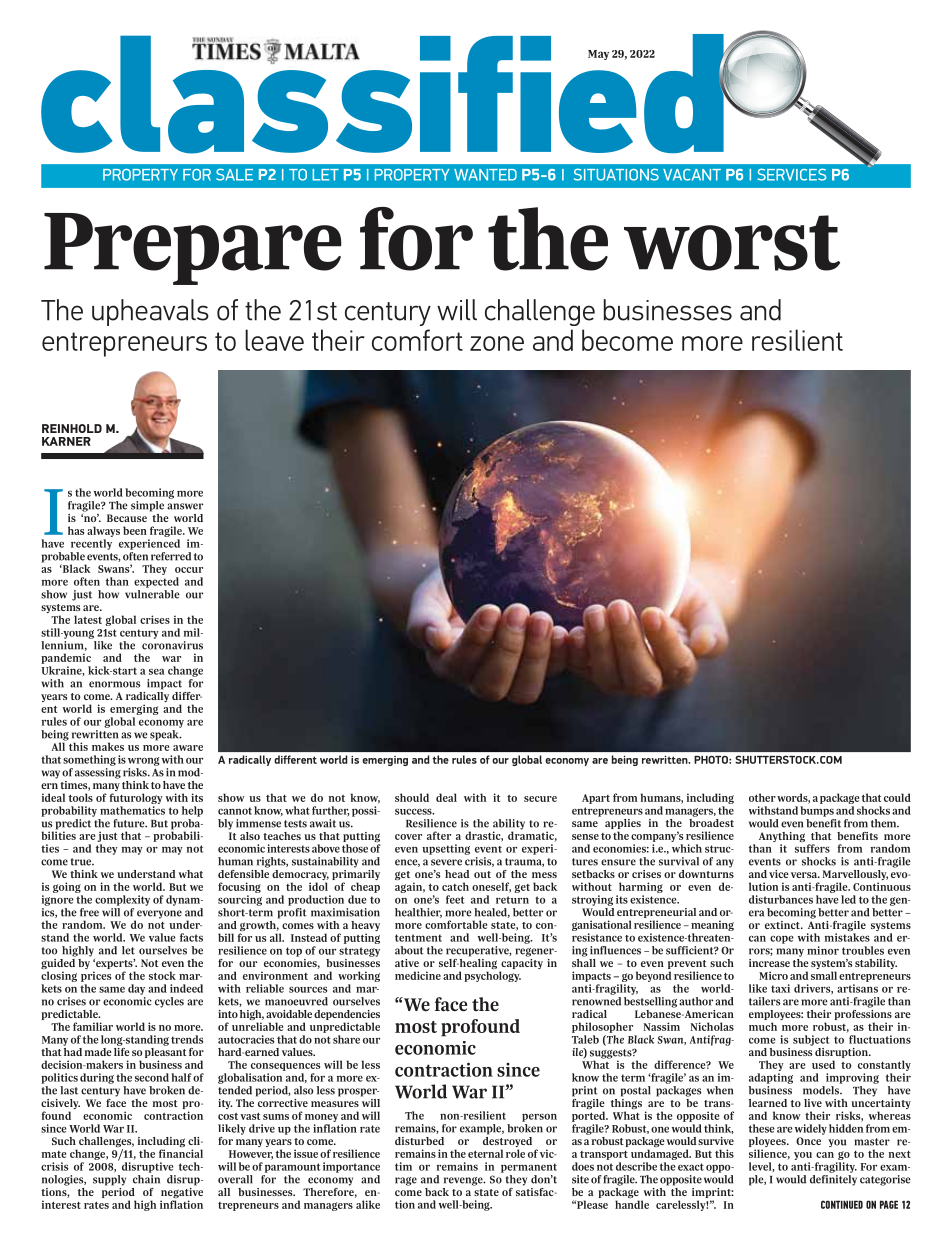 The height and width of the document is (1250, 952). What do you see at coordinates (732, 243) in the document?
I see `worst` at bounding box center [732, 243].
